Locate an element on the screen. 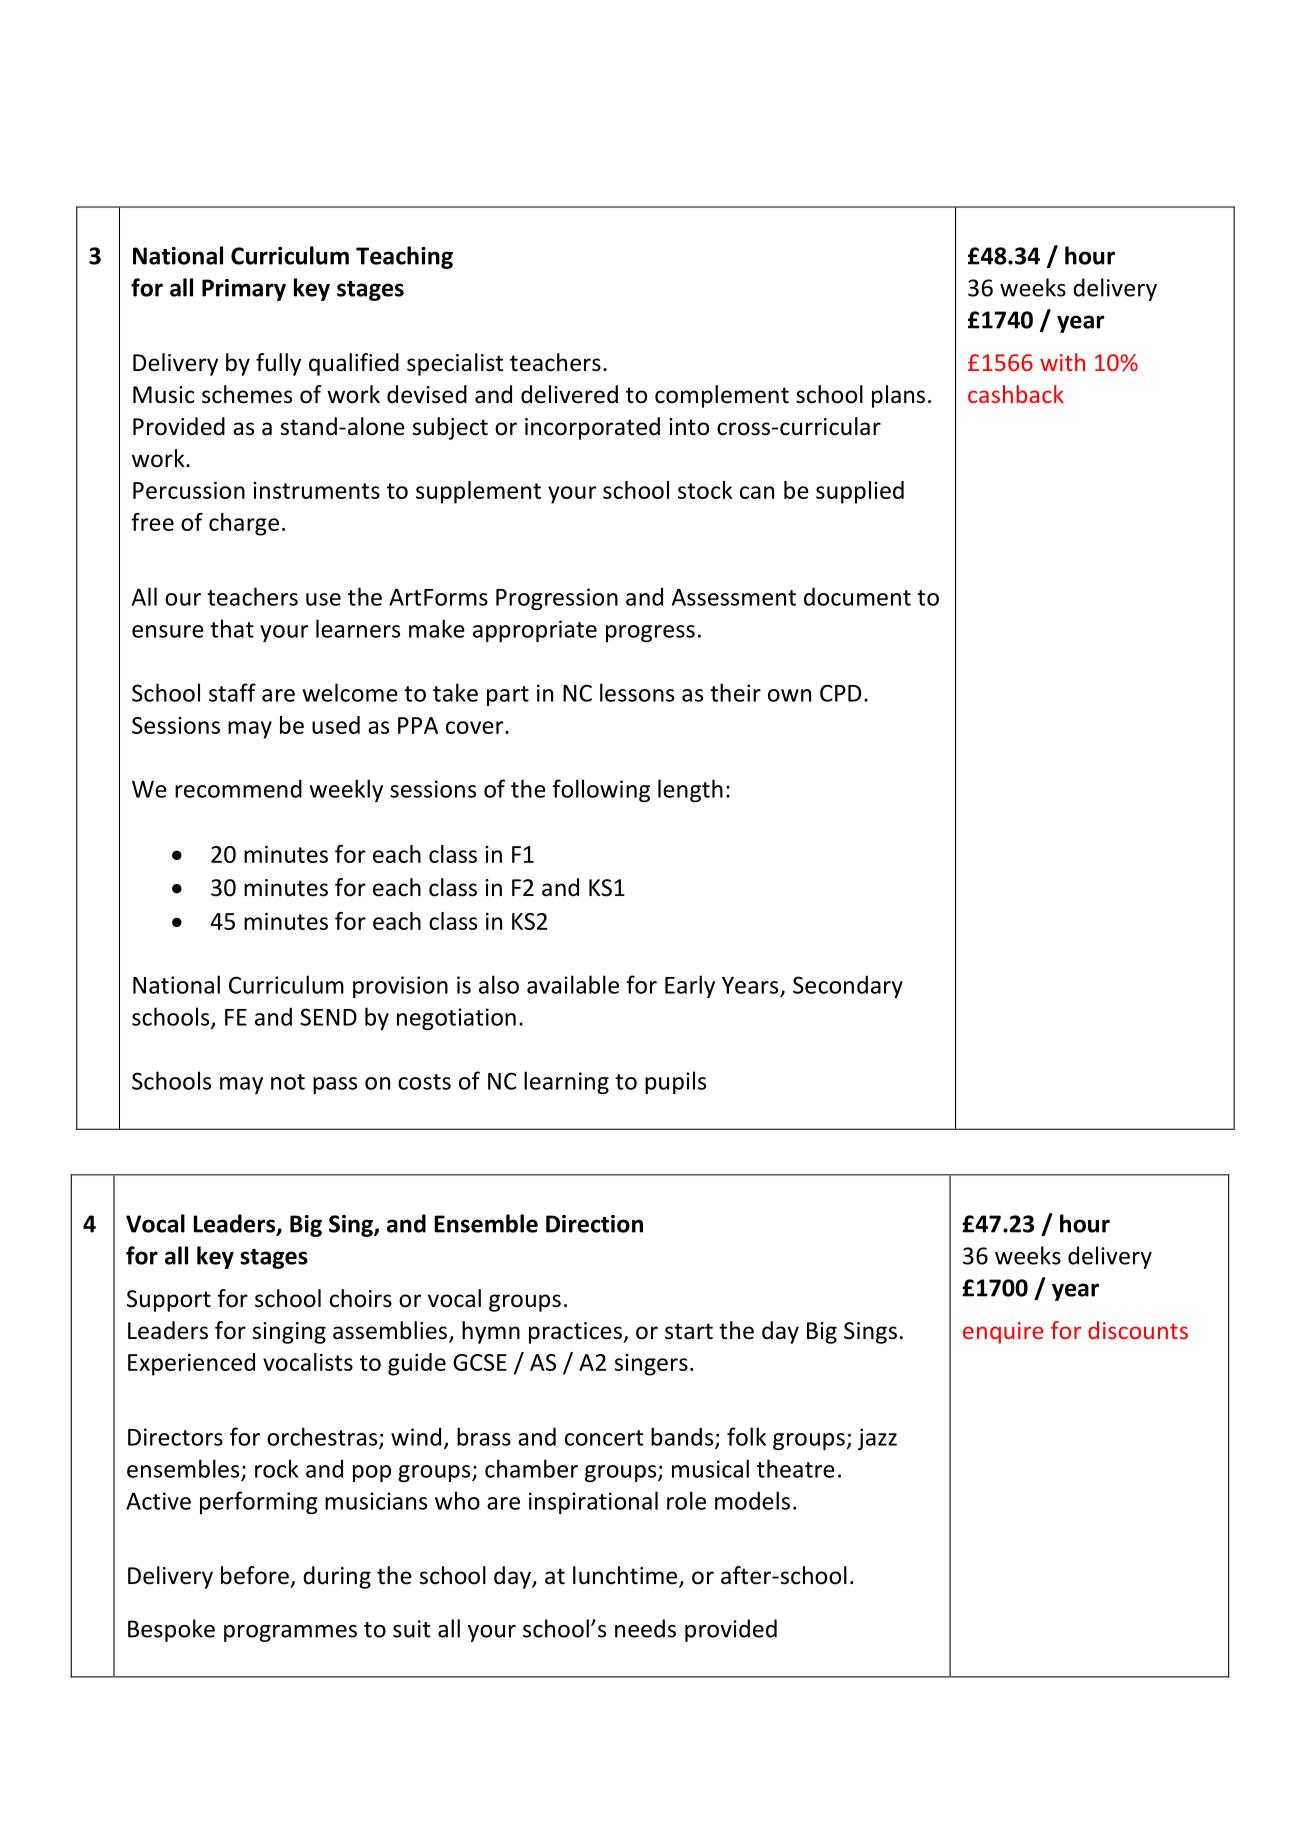 The height and width of the screenshot is (1838, 1300). following is located at coordinates (601, 790).
